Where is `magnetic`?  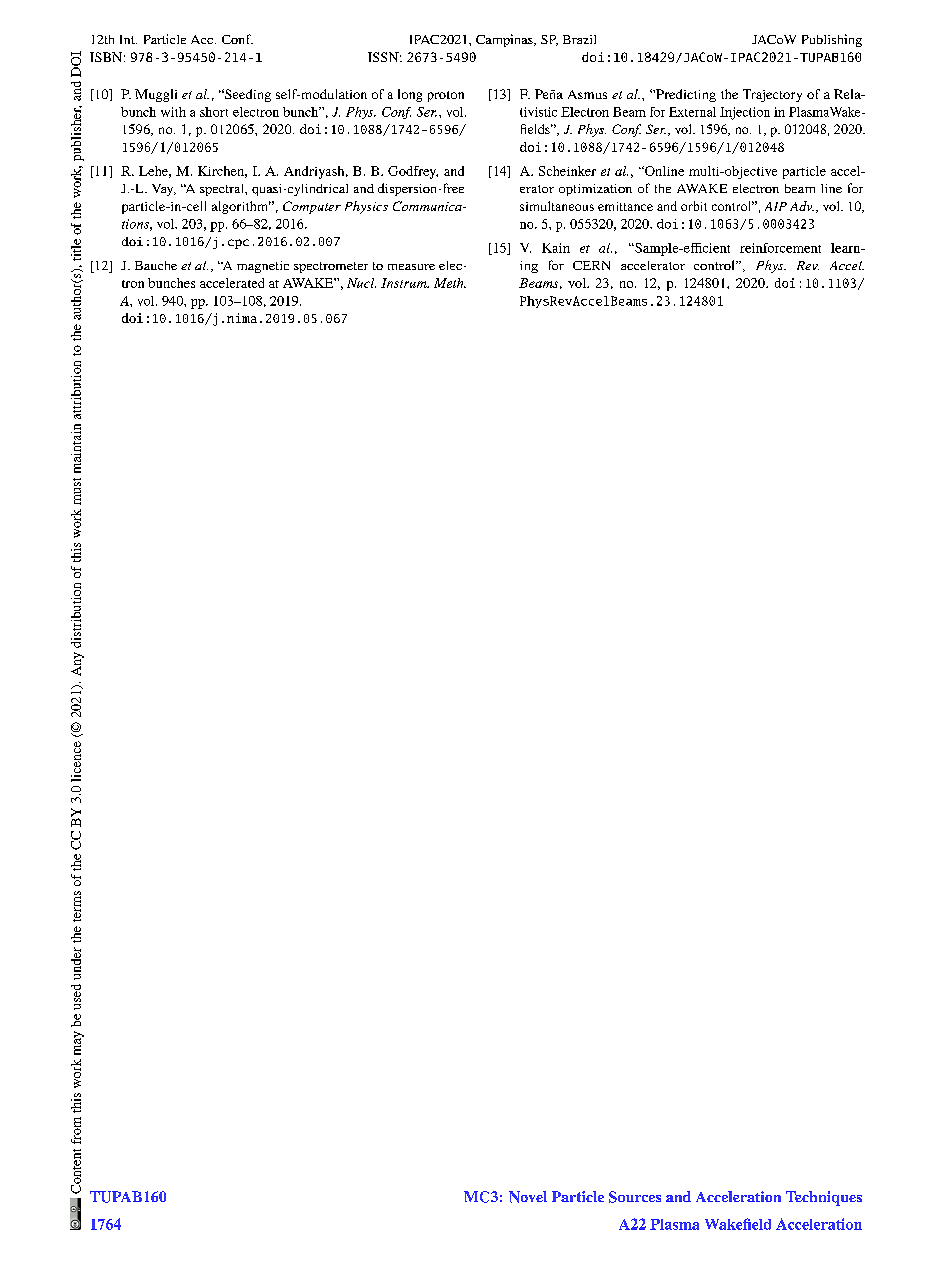
magnetic is located at coordinates (263, 267).
